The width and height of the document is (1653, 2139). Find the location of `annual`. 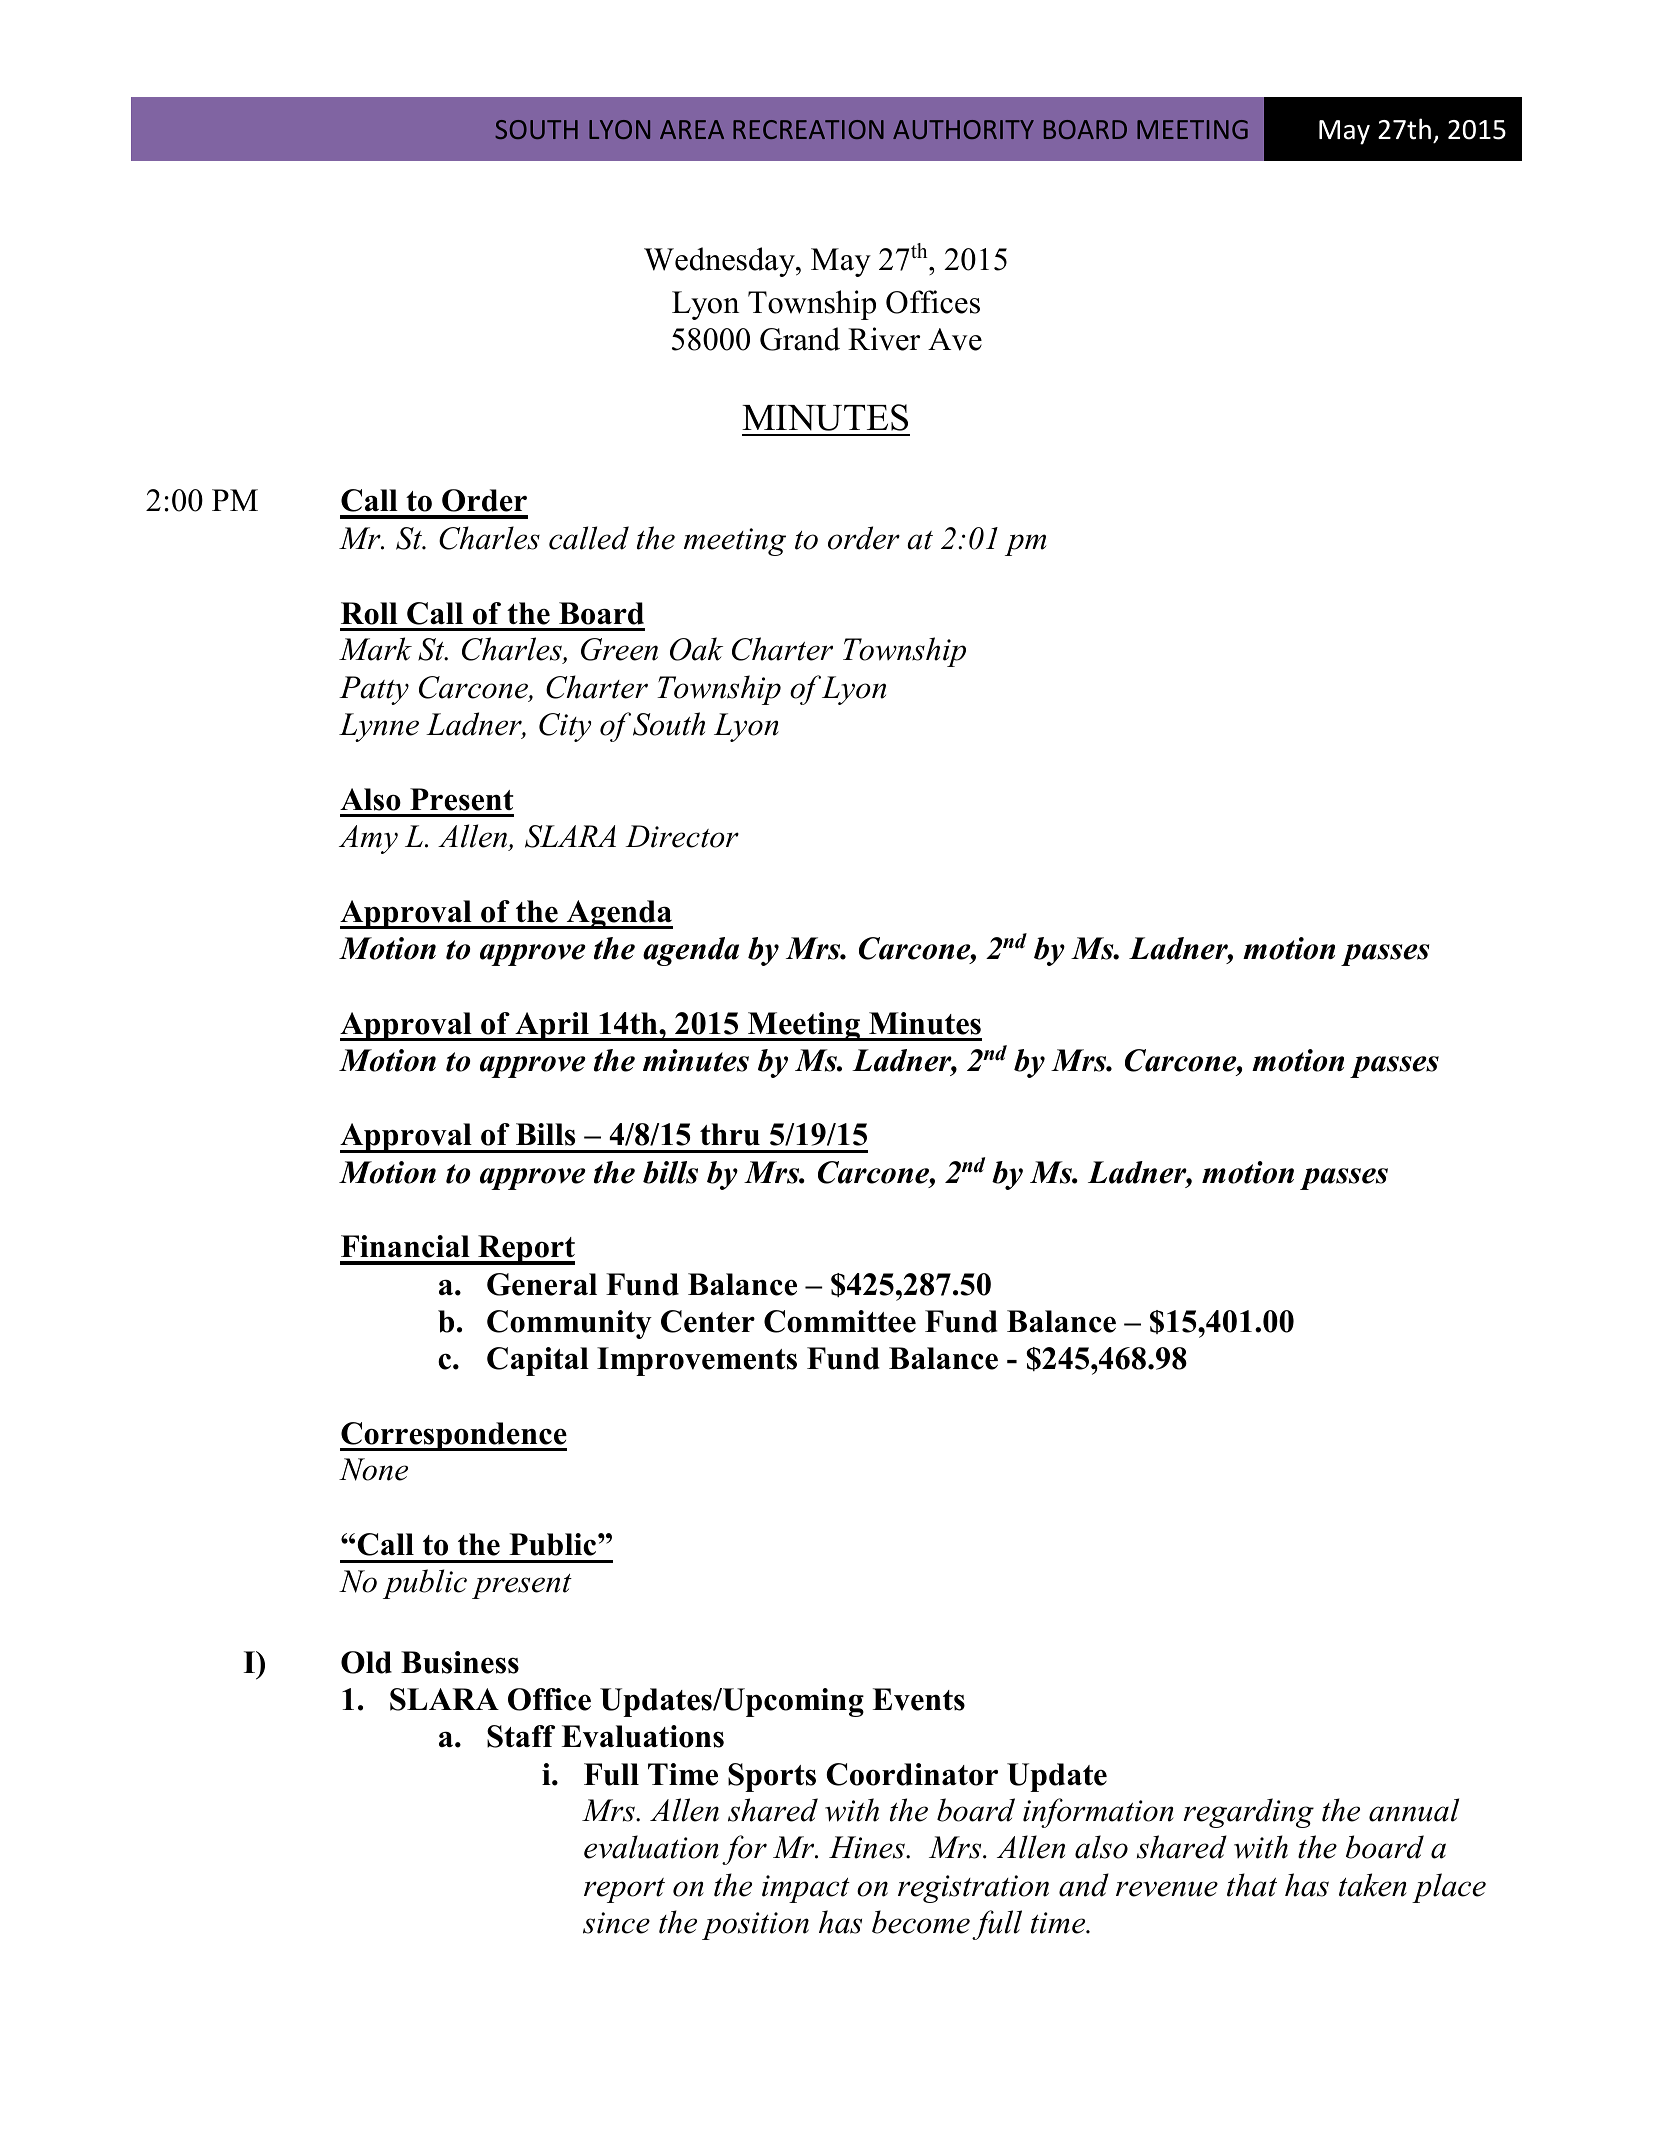

annual is located at coordinates (1414, 1810).
